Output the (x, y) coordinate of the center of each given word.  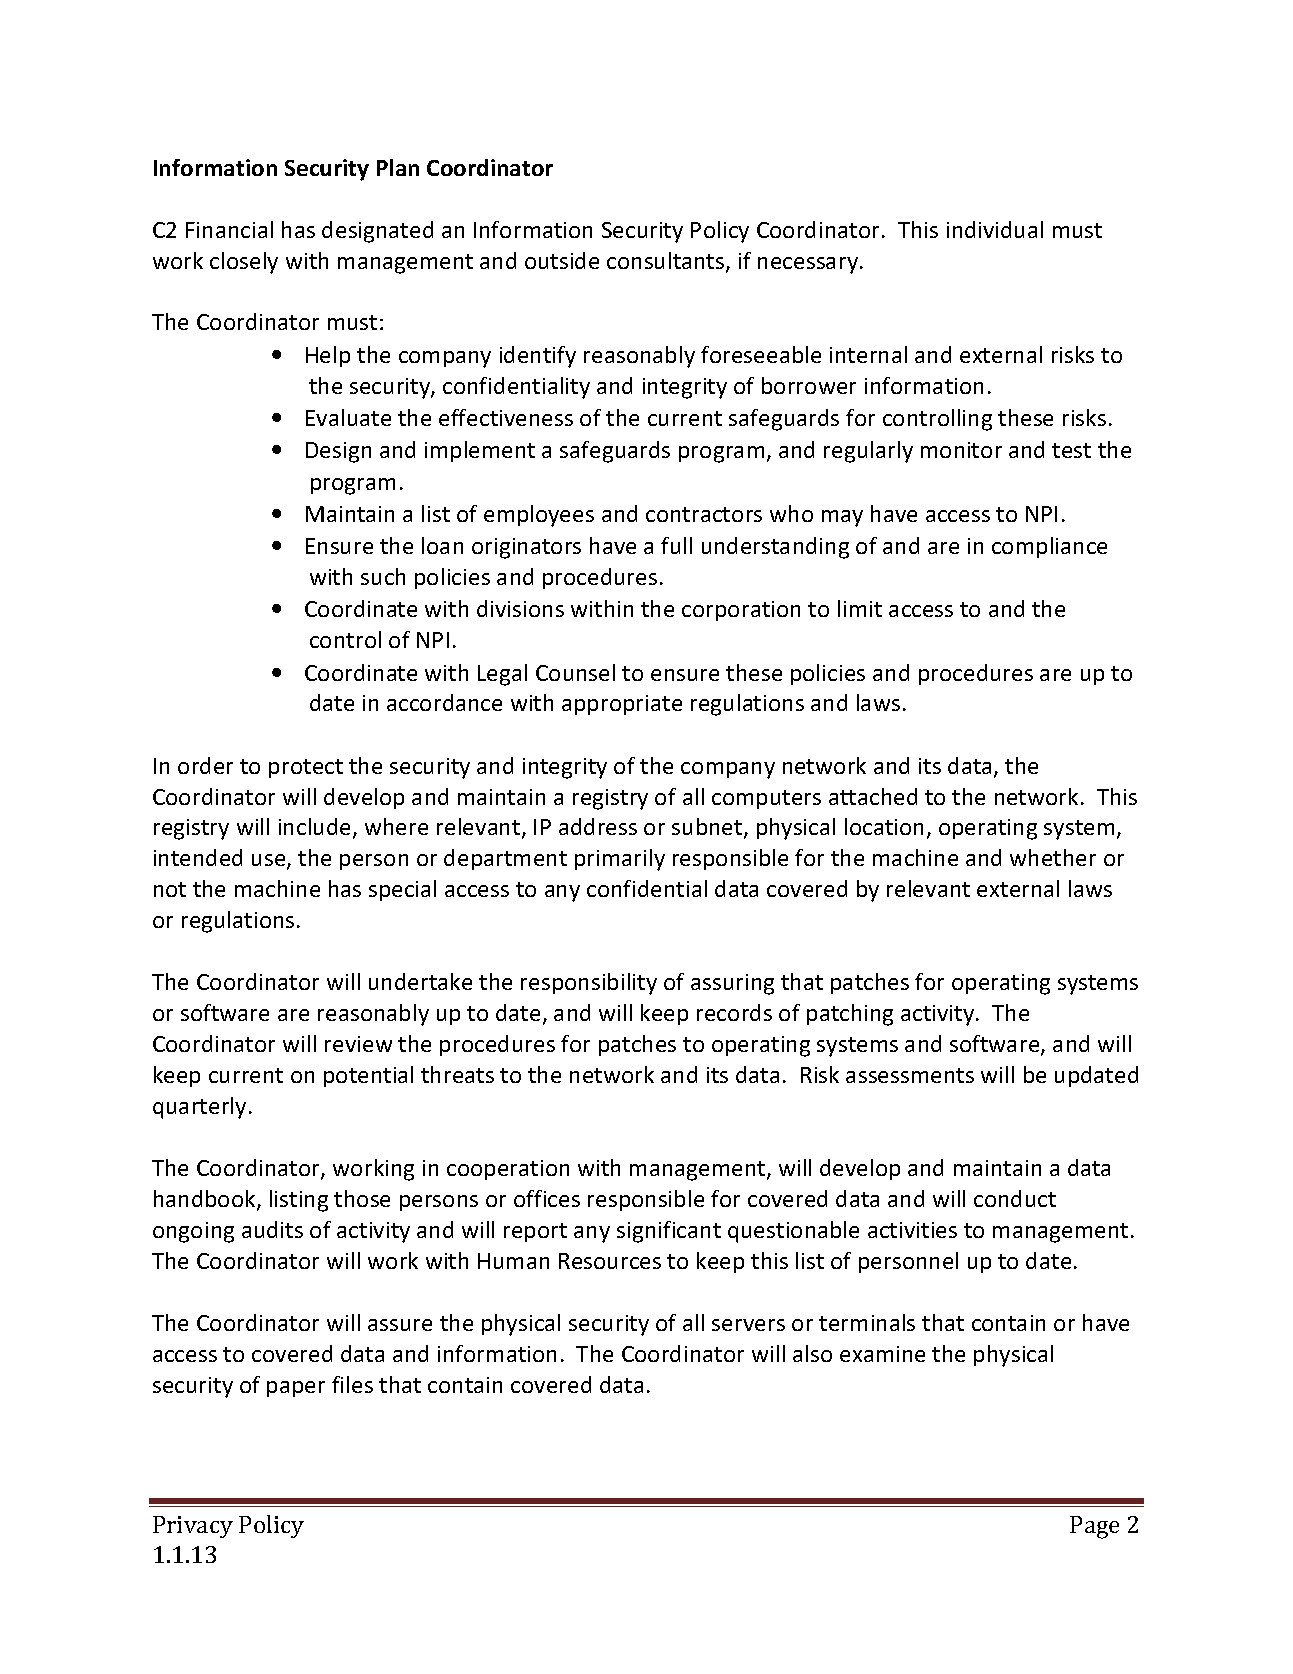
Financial (229, 229)
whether (1053, 857)
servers (748, 1325)
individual (995, 229)
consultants (667, 262)
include (316, 828)
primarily (620, 860)
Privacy (193, 1527)
